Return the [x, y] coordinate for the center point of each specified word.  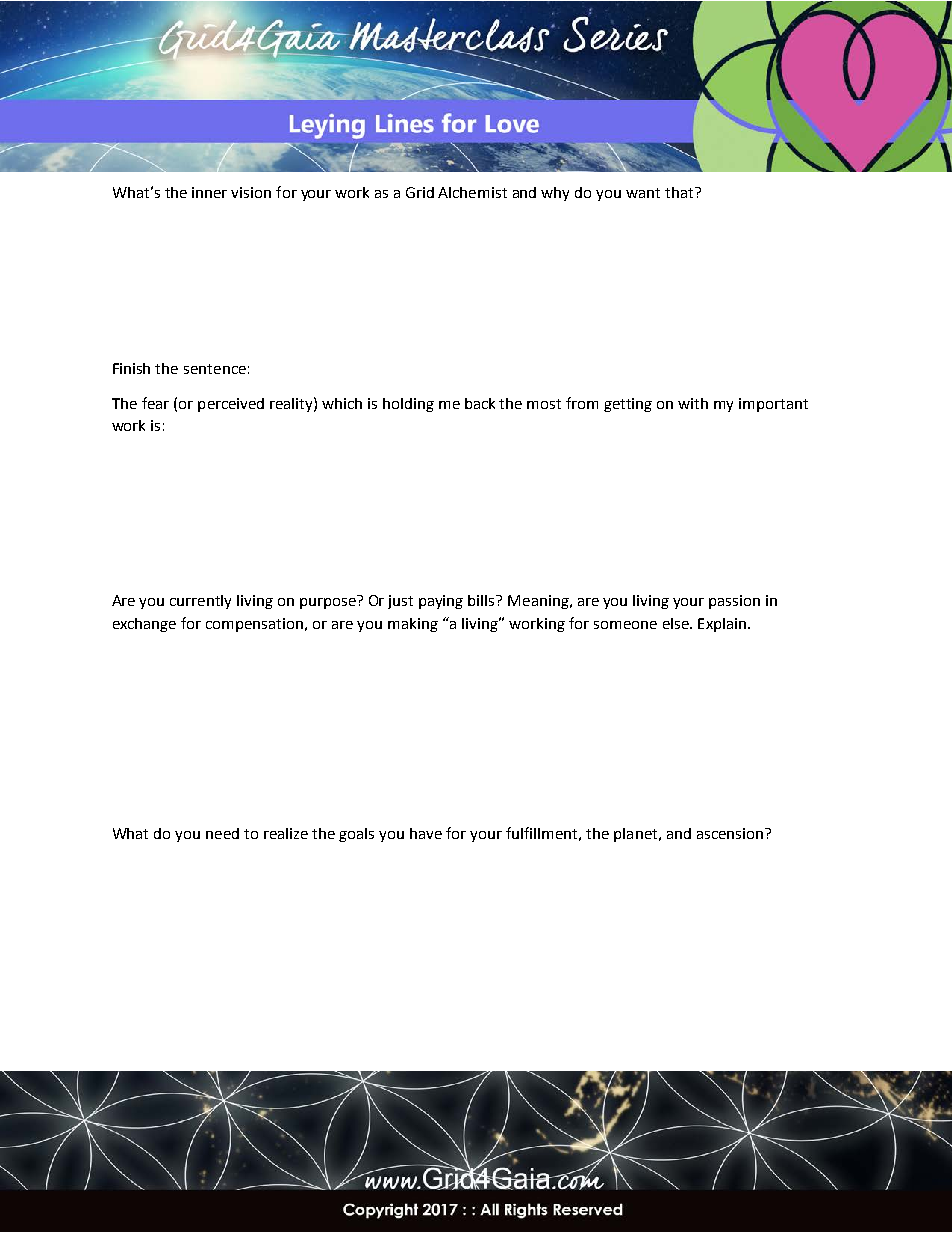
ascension [730, 833]
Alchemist [472, 192]
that [680, 192]
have [426, 833]
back [480, 403]
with [693, 403]
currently [200, 602]
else [677, 623]
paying [441, 602]
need [222, 833]
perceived [231, 405]
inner [209, 192]
